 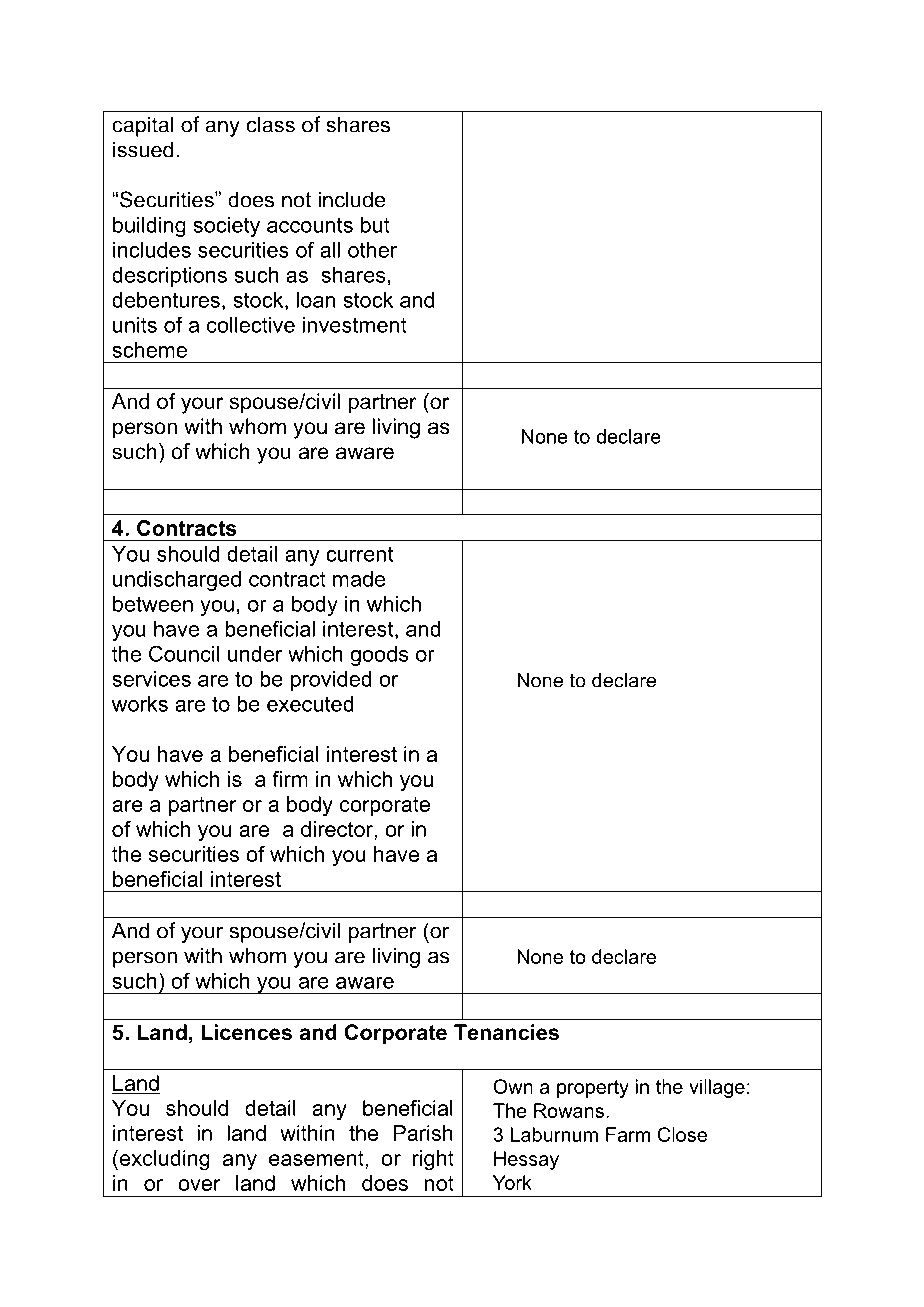 I want to click on over, so click(x=199, y=1185).
